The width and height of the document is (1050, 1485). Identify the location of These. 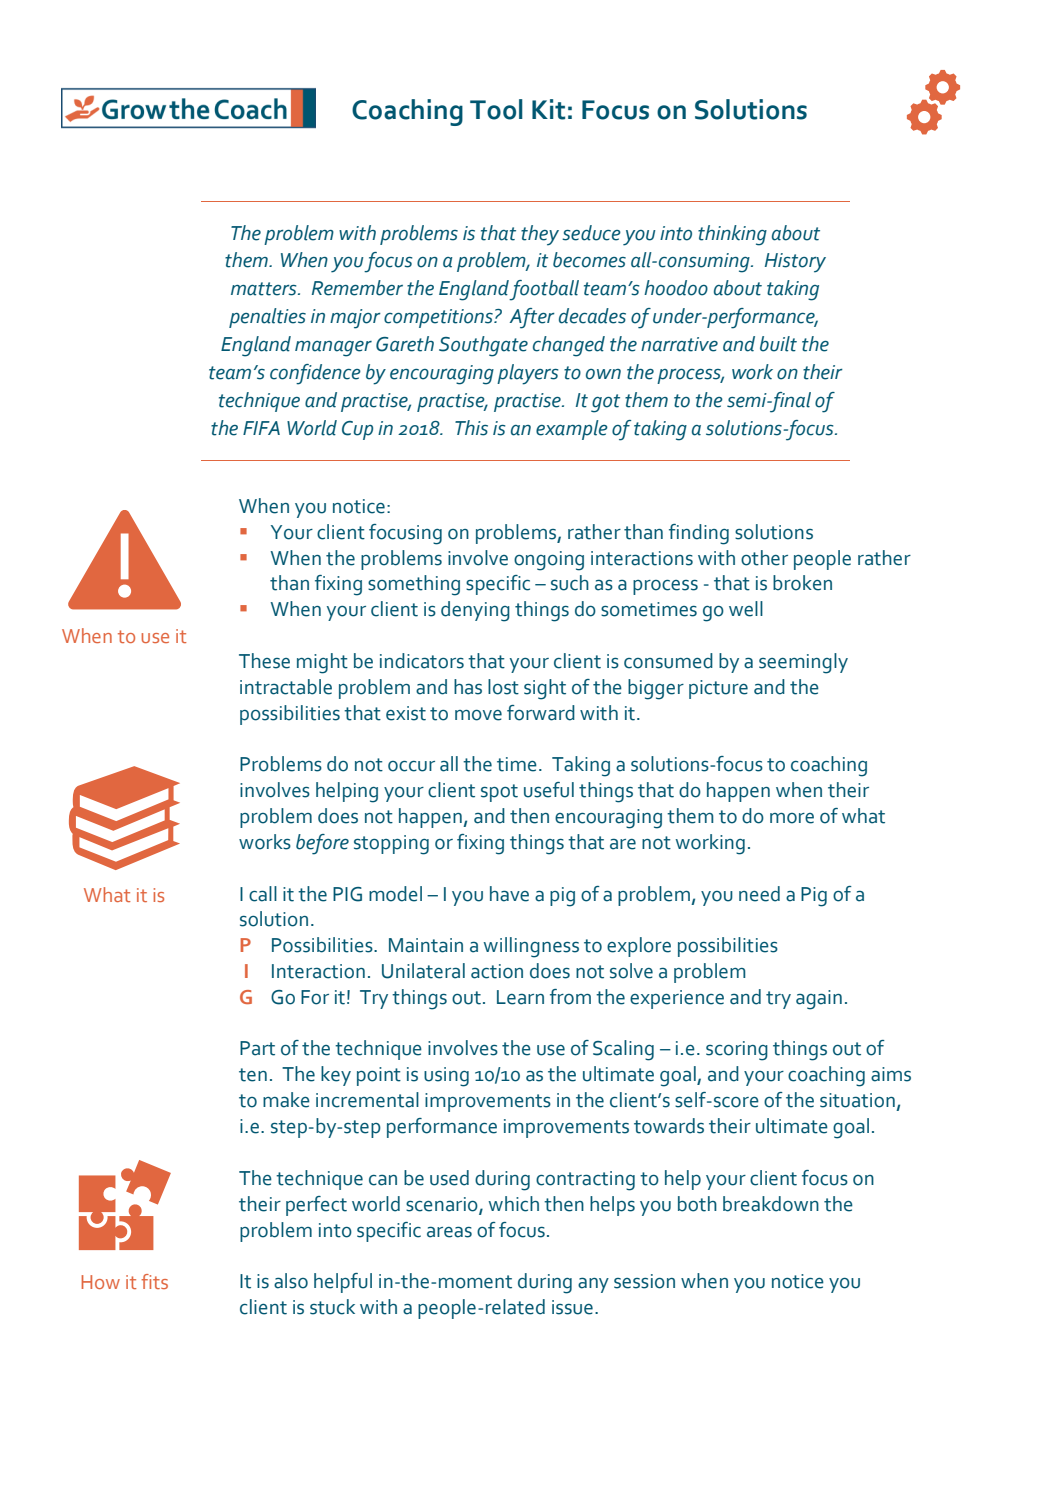
(264, 661).
